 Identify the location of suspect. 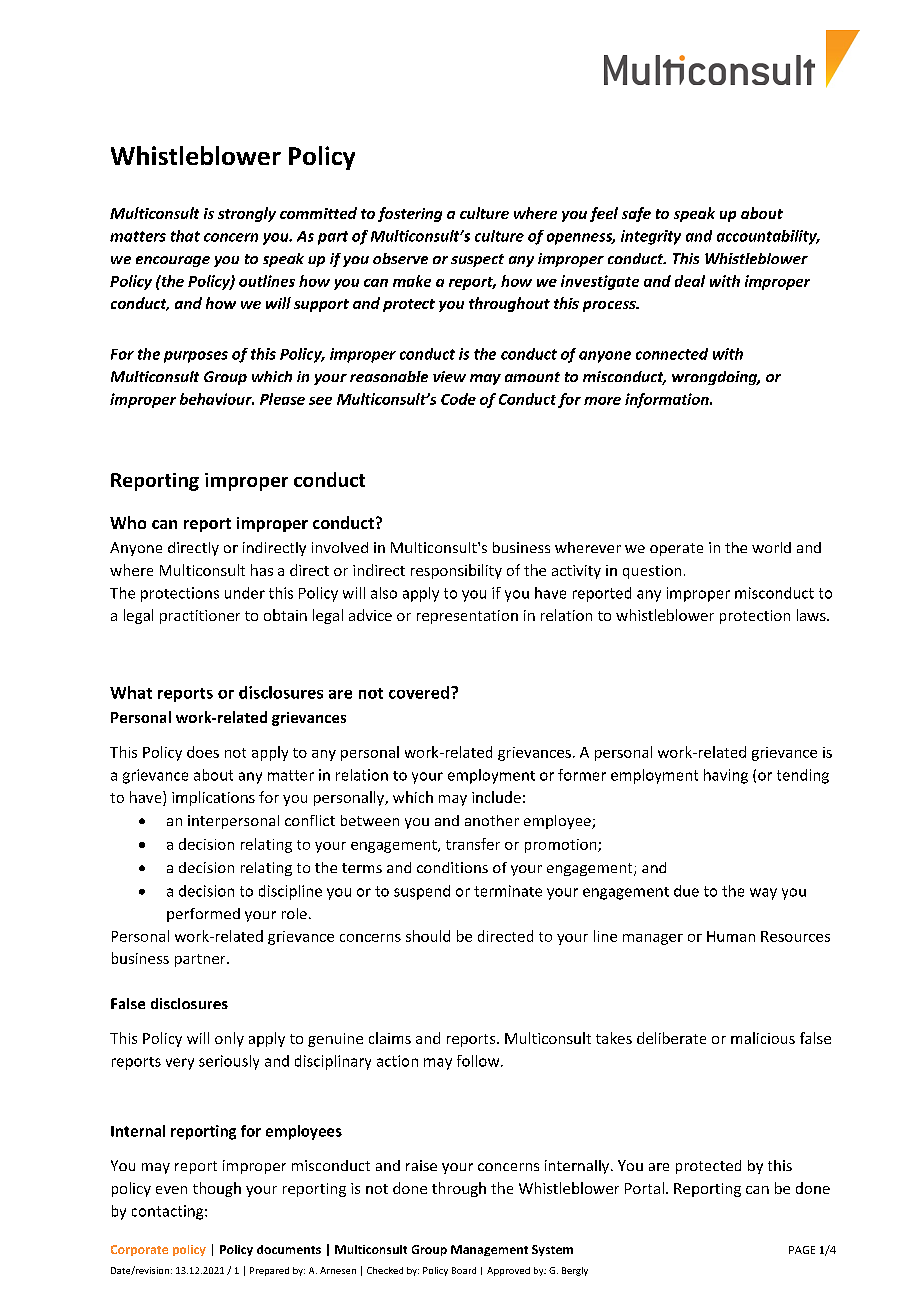
(477, 260).
